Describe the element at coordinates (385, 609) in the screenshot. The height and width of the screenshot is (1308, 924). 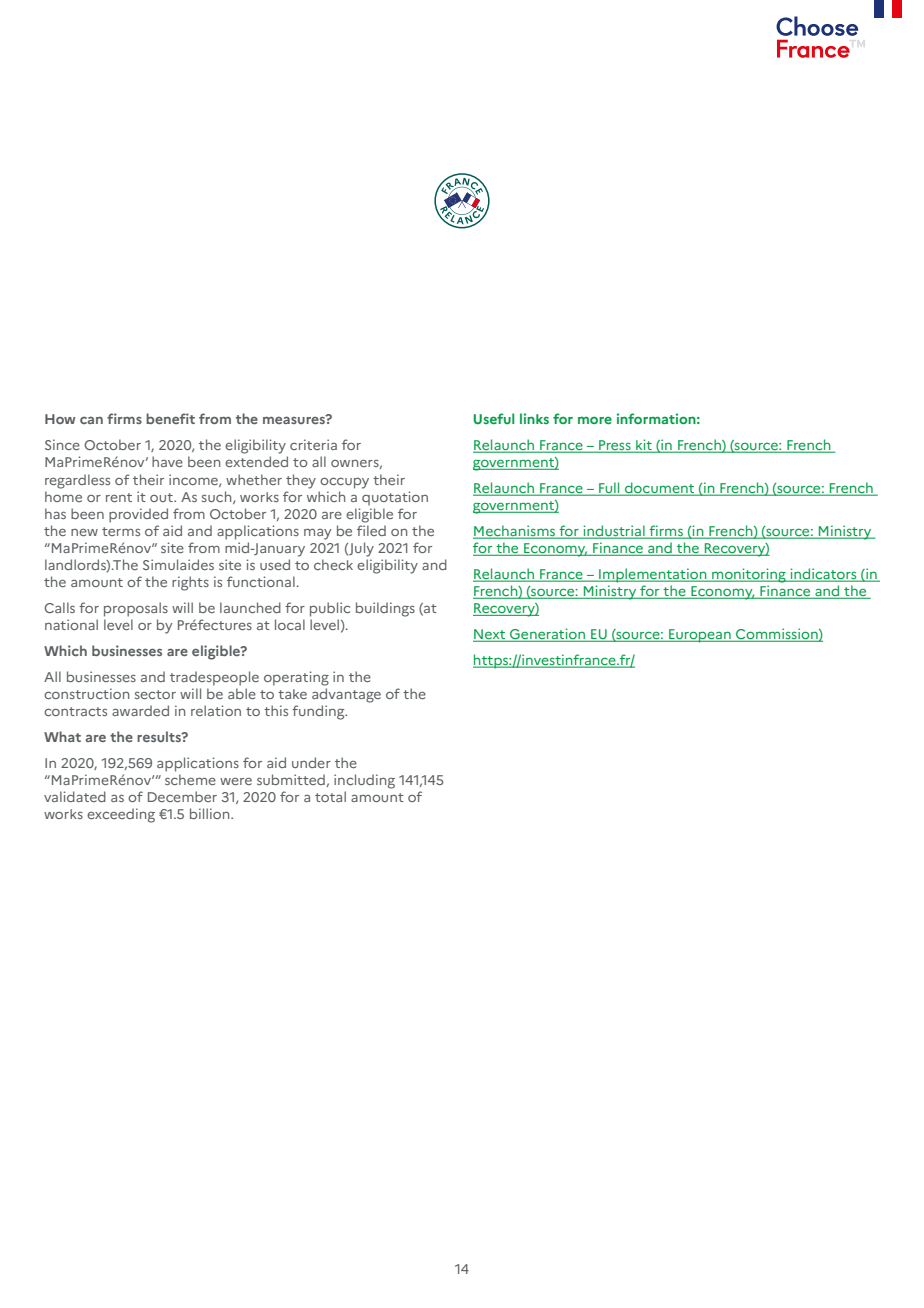
I see `buildings` at that location.
